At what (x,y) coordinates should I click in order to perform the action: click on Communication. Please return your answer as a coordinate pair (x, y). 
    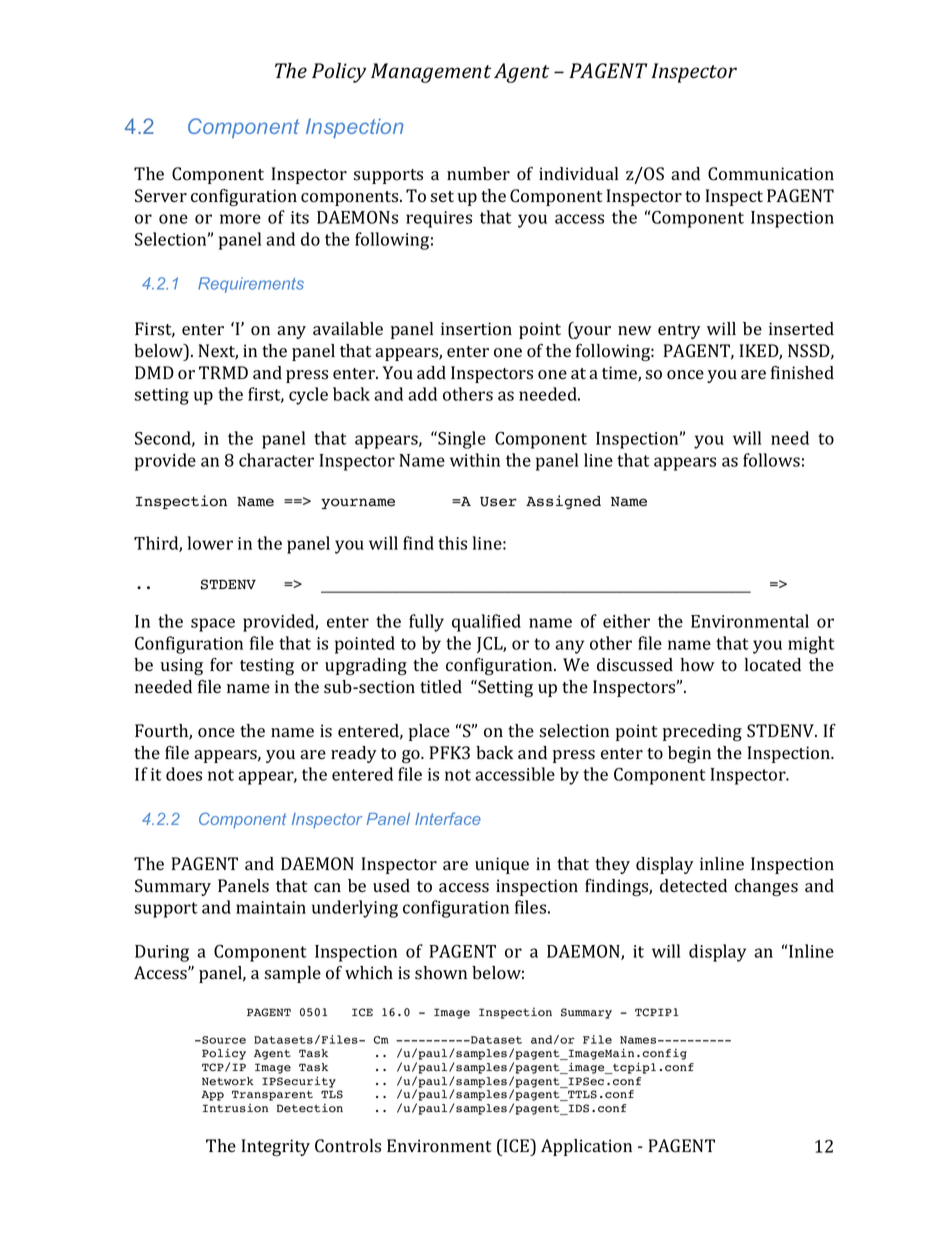
    Looking at the image, I should click on (771, 174).
